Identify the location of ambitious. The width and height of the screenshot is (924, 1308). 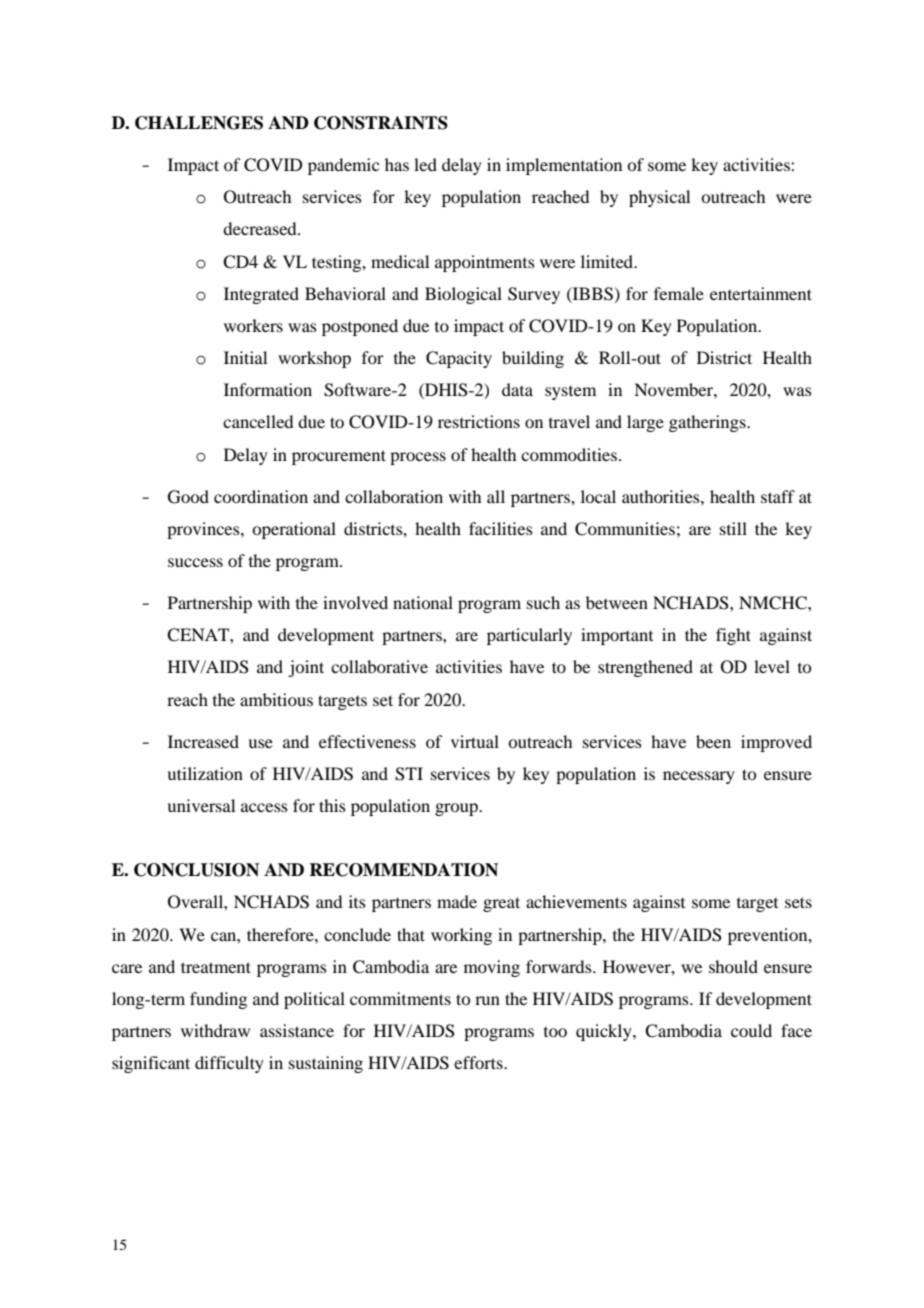
(276, 699).
